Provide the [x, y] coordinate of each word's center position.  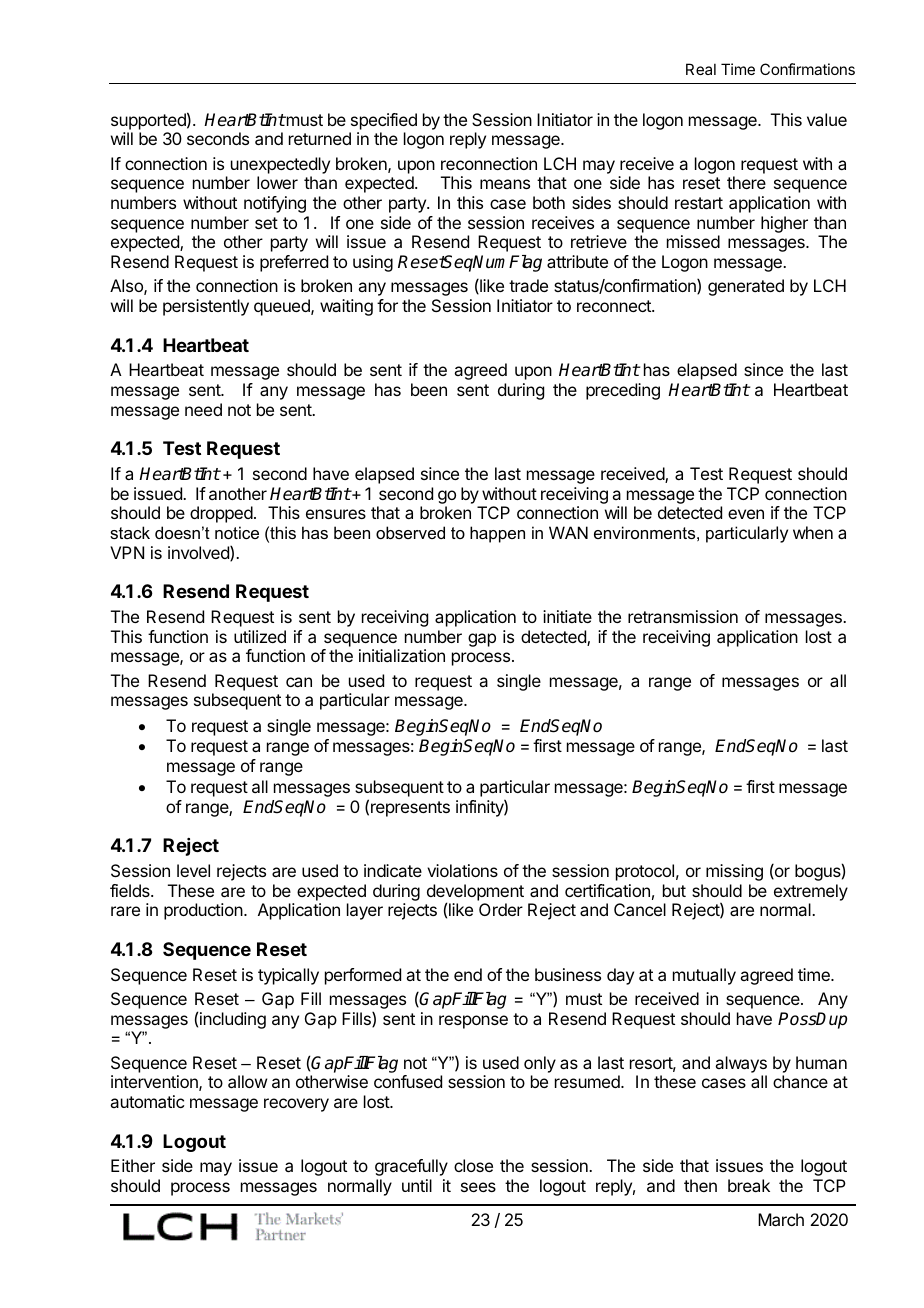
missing [734, 872]
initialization [402, 655]
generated [746, 287]
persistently [206, 307]
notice [237, 532]
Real [701, 69]
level [193, 870]
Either [133, 1165]
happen [497, 534]
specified [384, 121]
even [746, 514]
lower [277, 182]
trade [528, 285]
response [473, 1022]
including [233, 1020]
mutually [704, 976]
